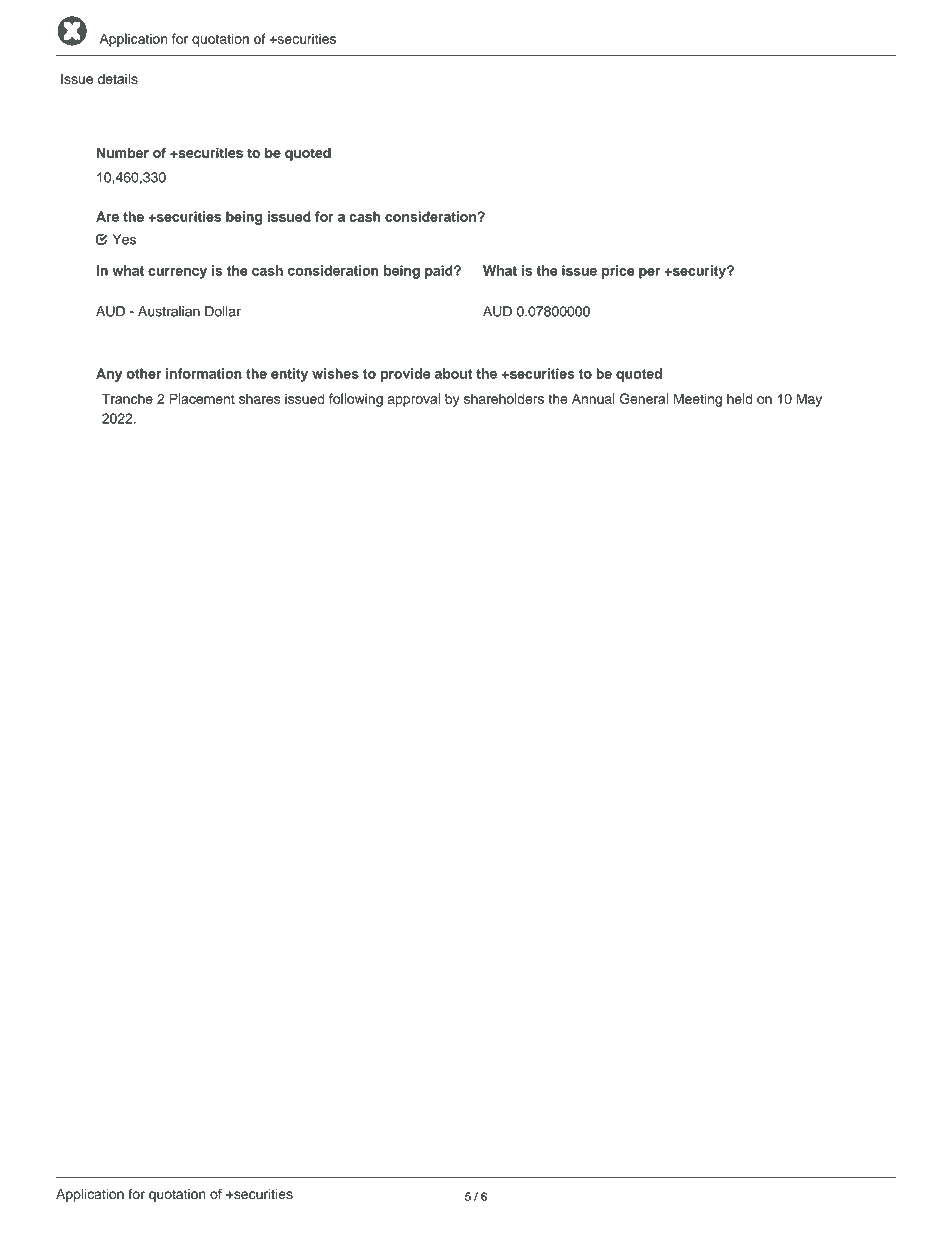  I want to click on Dollar, so click(223, 311).
